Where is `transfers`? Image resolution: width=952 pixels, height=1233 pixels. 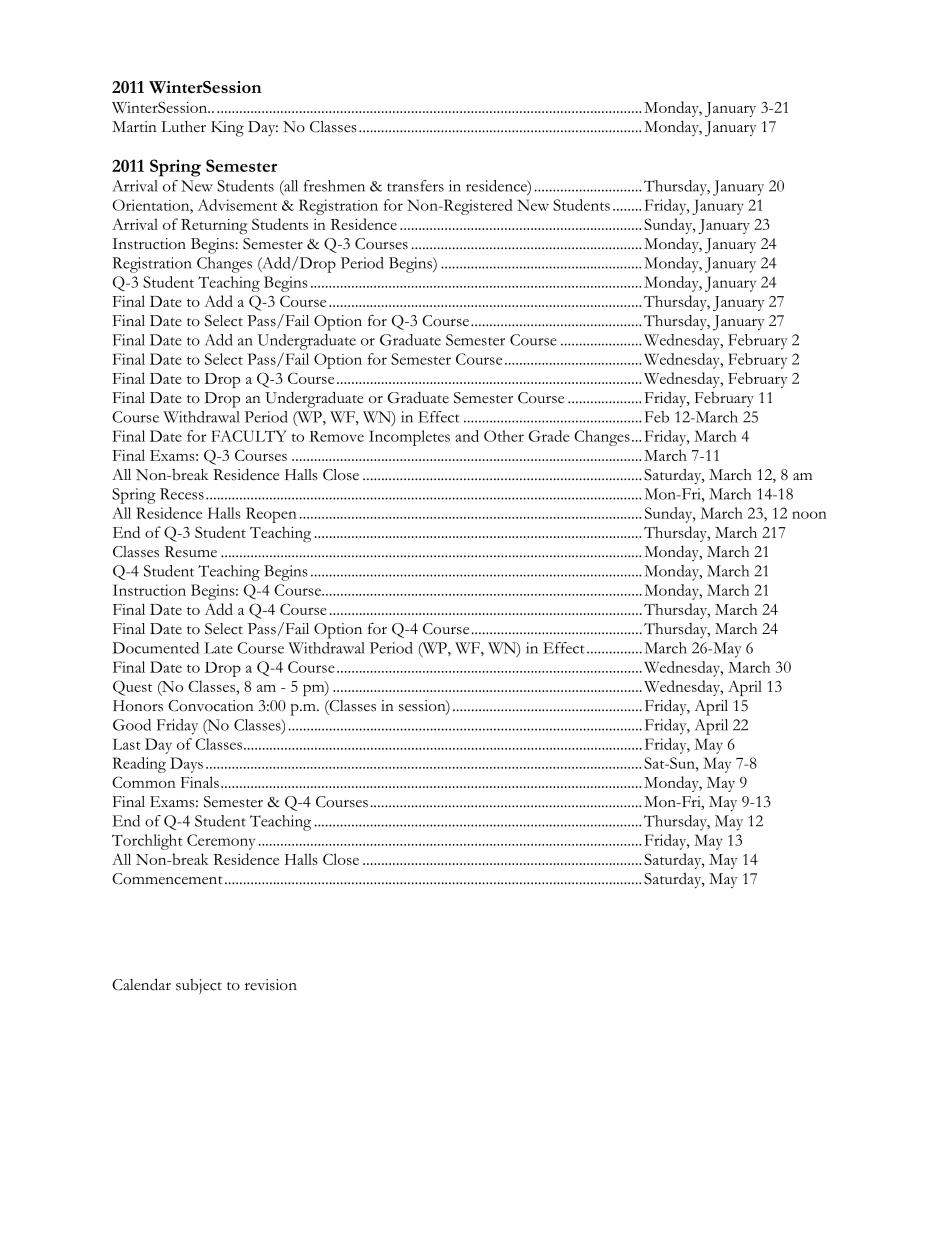
transfers is located at coordinates (415, 186).
